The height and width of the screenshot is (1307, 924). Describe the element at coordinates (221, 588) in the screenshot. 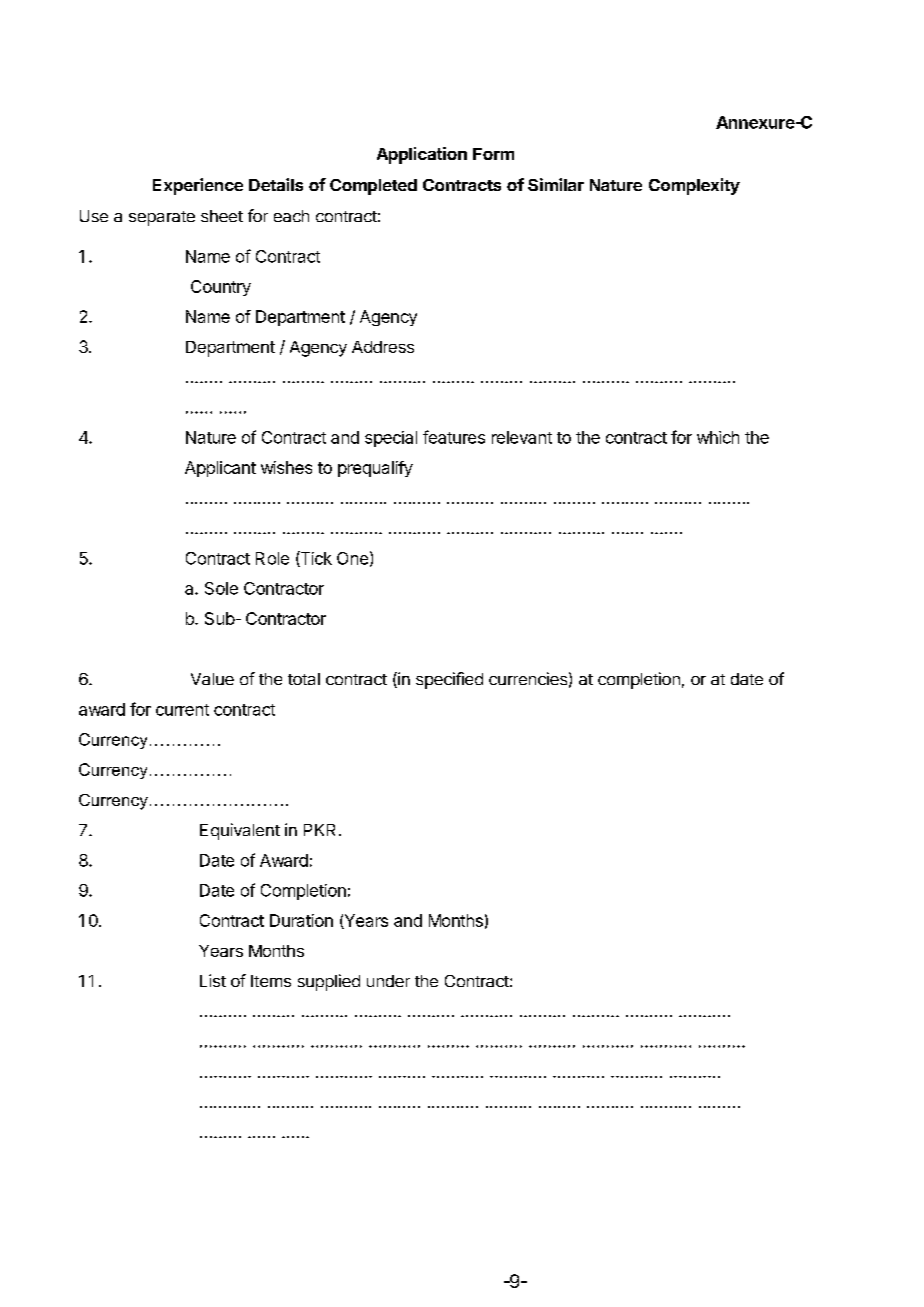

I see `Sole` at that location.
